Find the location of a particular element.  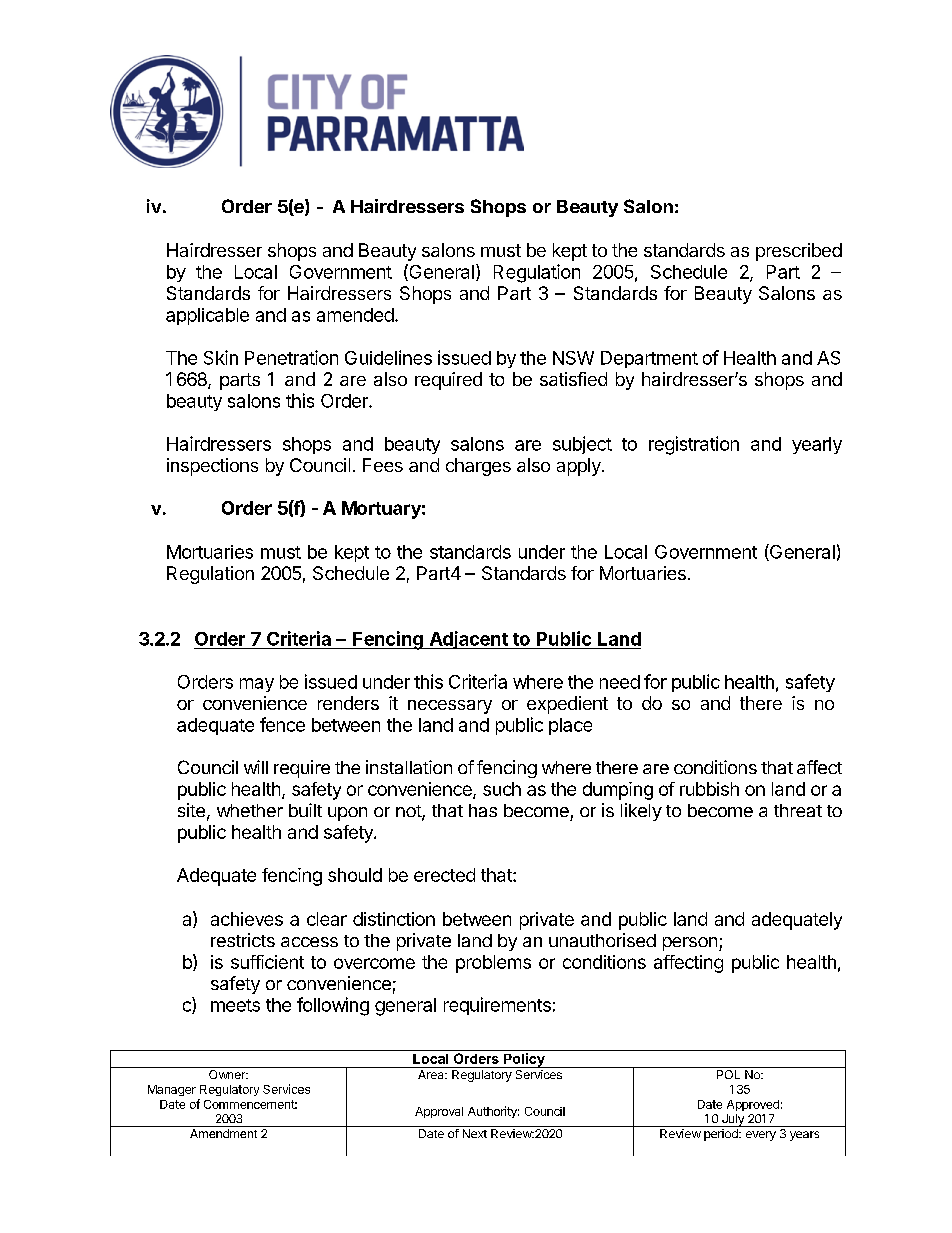

prescribed is located at coordinates (799, 252).
